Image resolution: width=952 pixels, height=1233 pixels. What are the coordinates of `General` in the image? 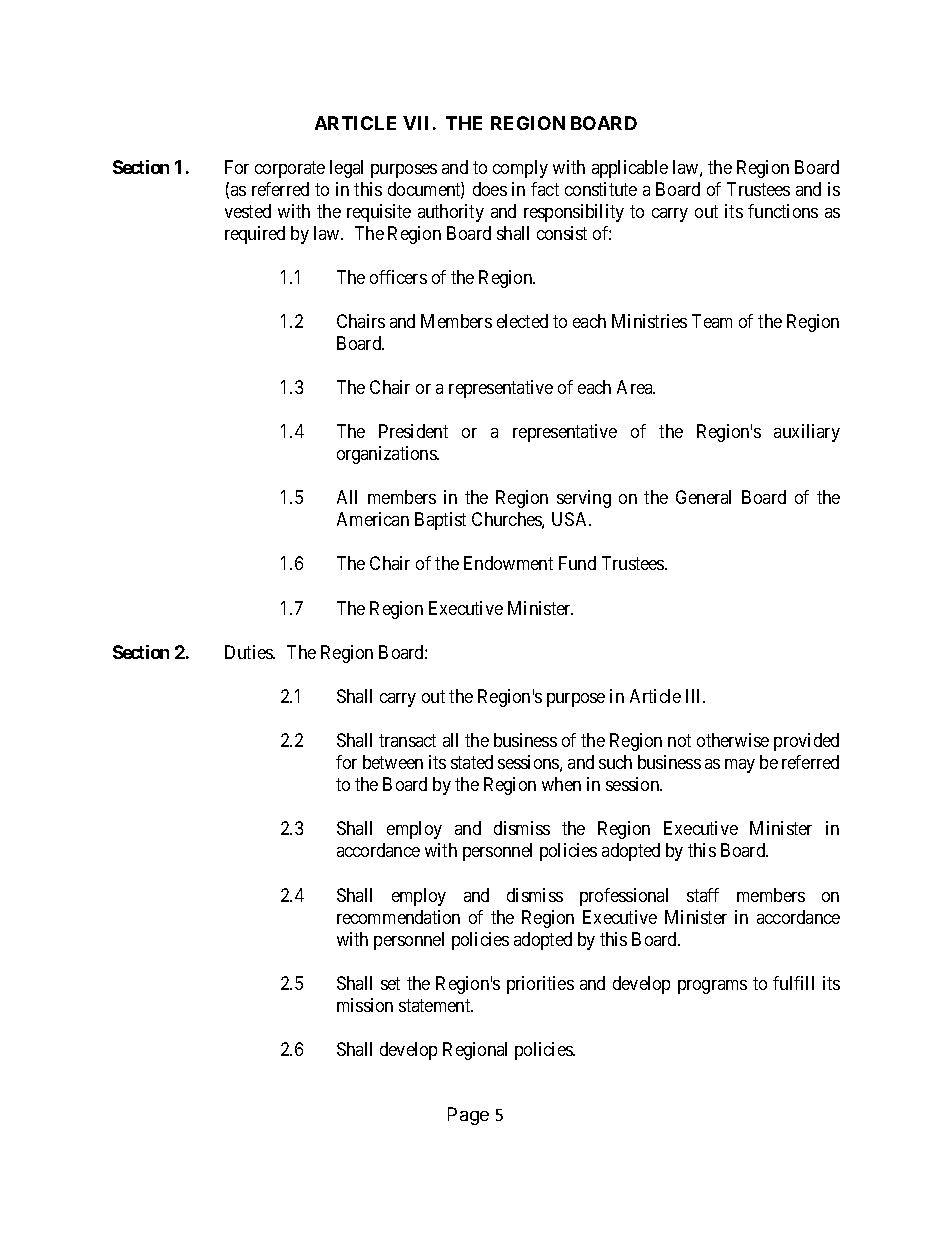 It's located at (703, 497).
